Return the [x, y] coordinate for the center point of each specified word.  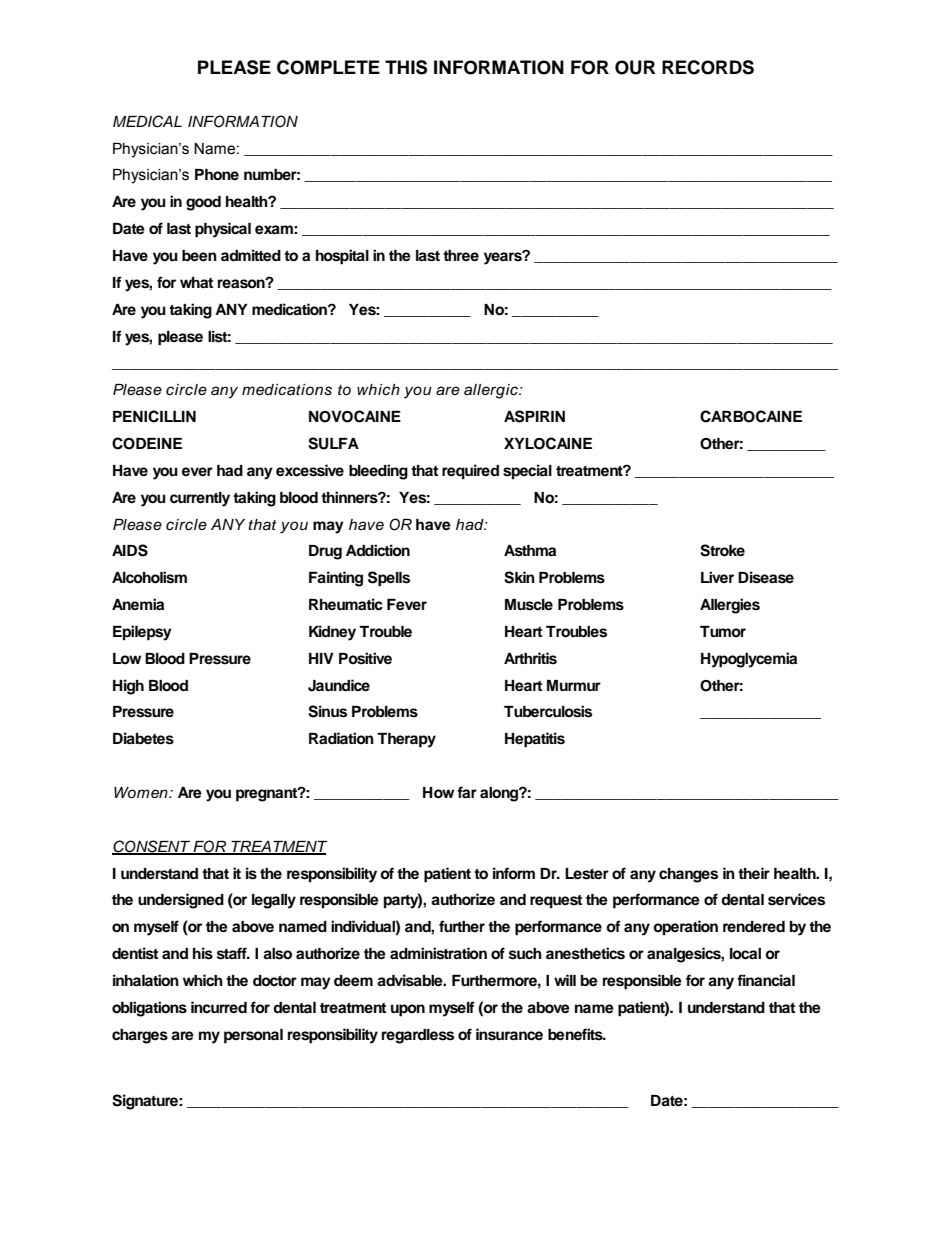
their [754, 873]
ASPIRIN [534, 416]
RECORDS [708, 67]
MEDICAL [147, 121]
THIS [406, 67]
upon [408, 1010]
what [196, 282]
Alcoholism [149, 577]
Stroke [722, 550]
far [467, 792]
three [461, 255]
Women [142, 793]
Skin [519, 577]
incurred [219, 1007]
